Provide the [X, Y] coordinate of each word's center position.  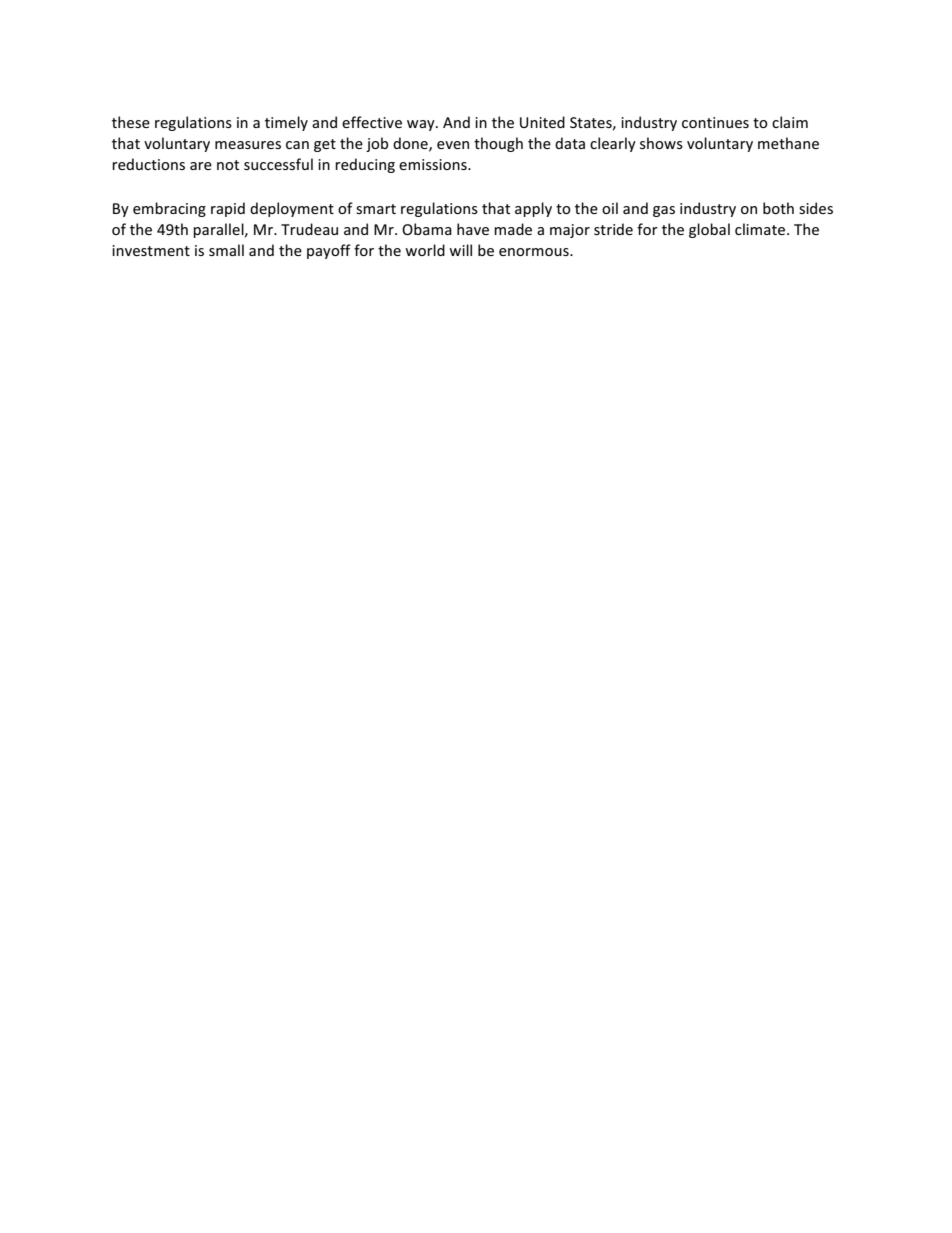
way [422, 125]
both [778, 208]
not [228, 165]
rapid [228, 209]
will [460, 250]
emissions [434, 164]
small [226, 250]
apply [533, 209]
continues [715, 122]
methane [788, 143]
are [201, 166]
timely [286, 123]
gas [664, 211]
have [473, 229]
